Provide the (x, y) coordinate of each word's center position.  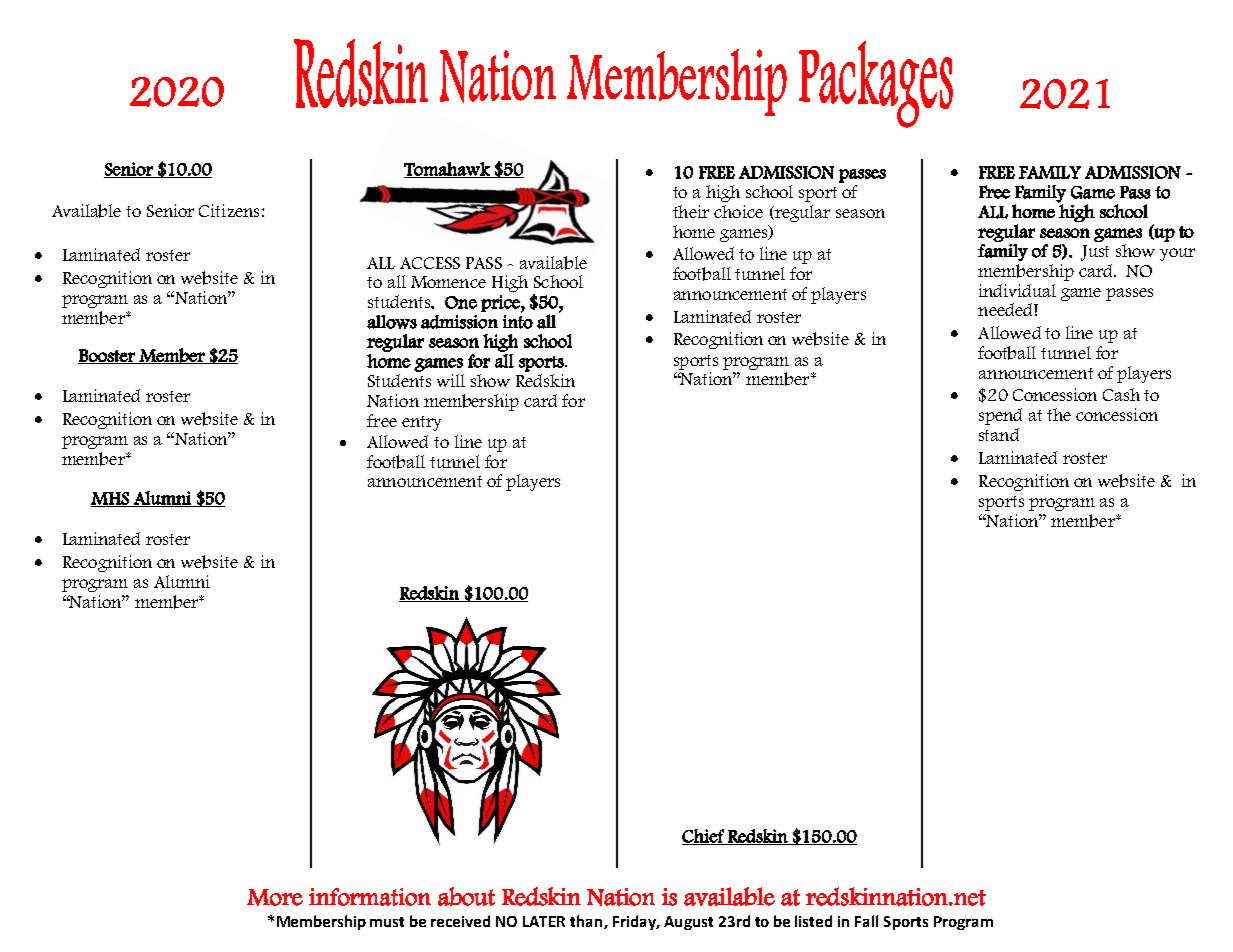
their (691, 211)
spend (1000, 416)
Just (1095, 253)
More (275, 897)
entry (421, 423)
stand (999, 434)
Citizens (229, 210)
